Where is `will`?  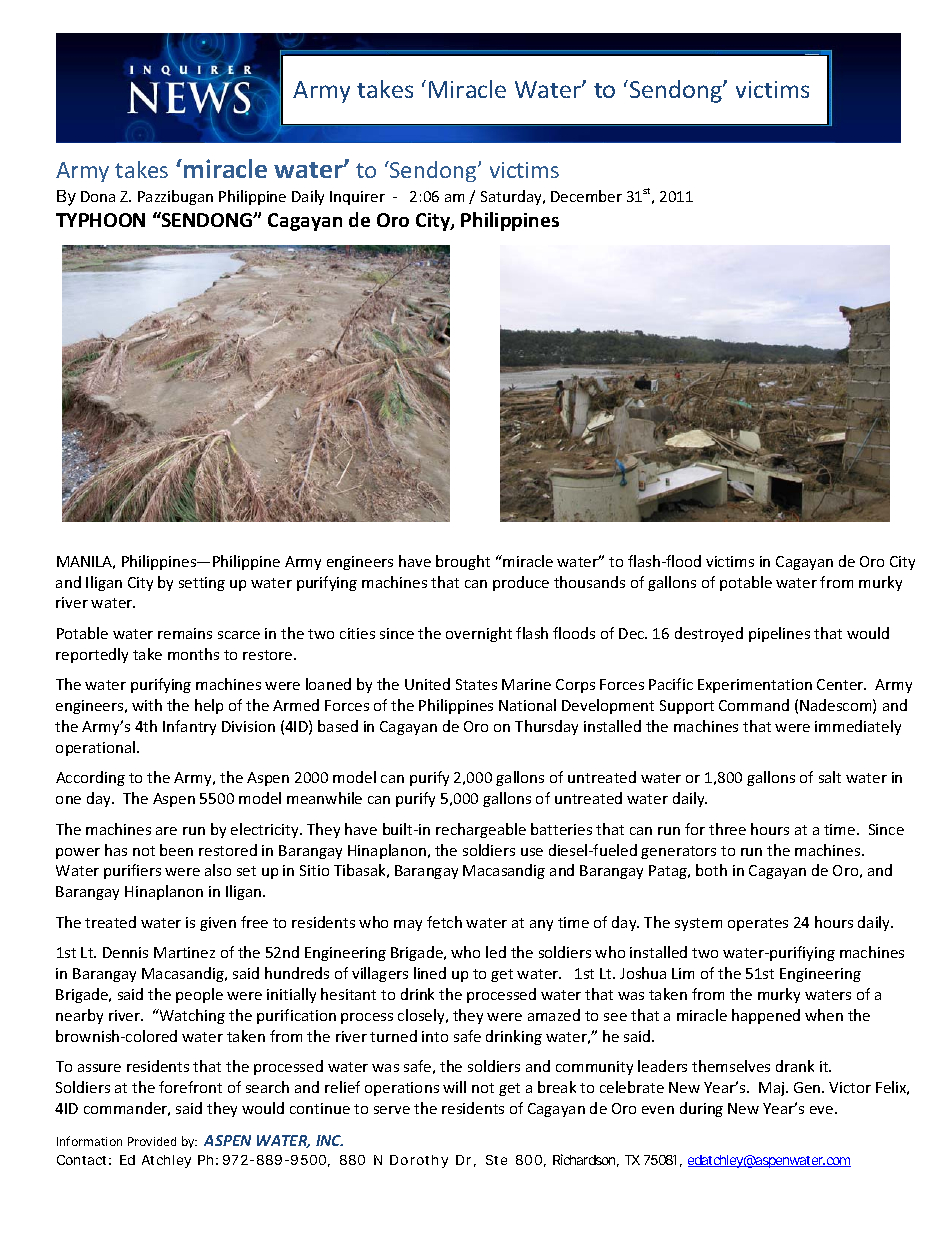
will is located at coordinates (454, 1087).
